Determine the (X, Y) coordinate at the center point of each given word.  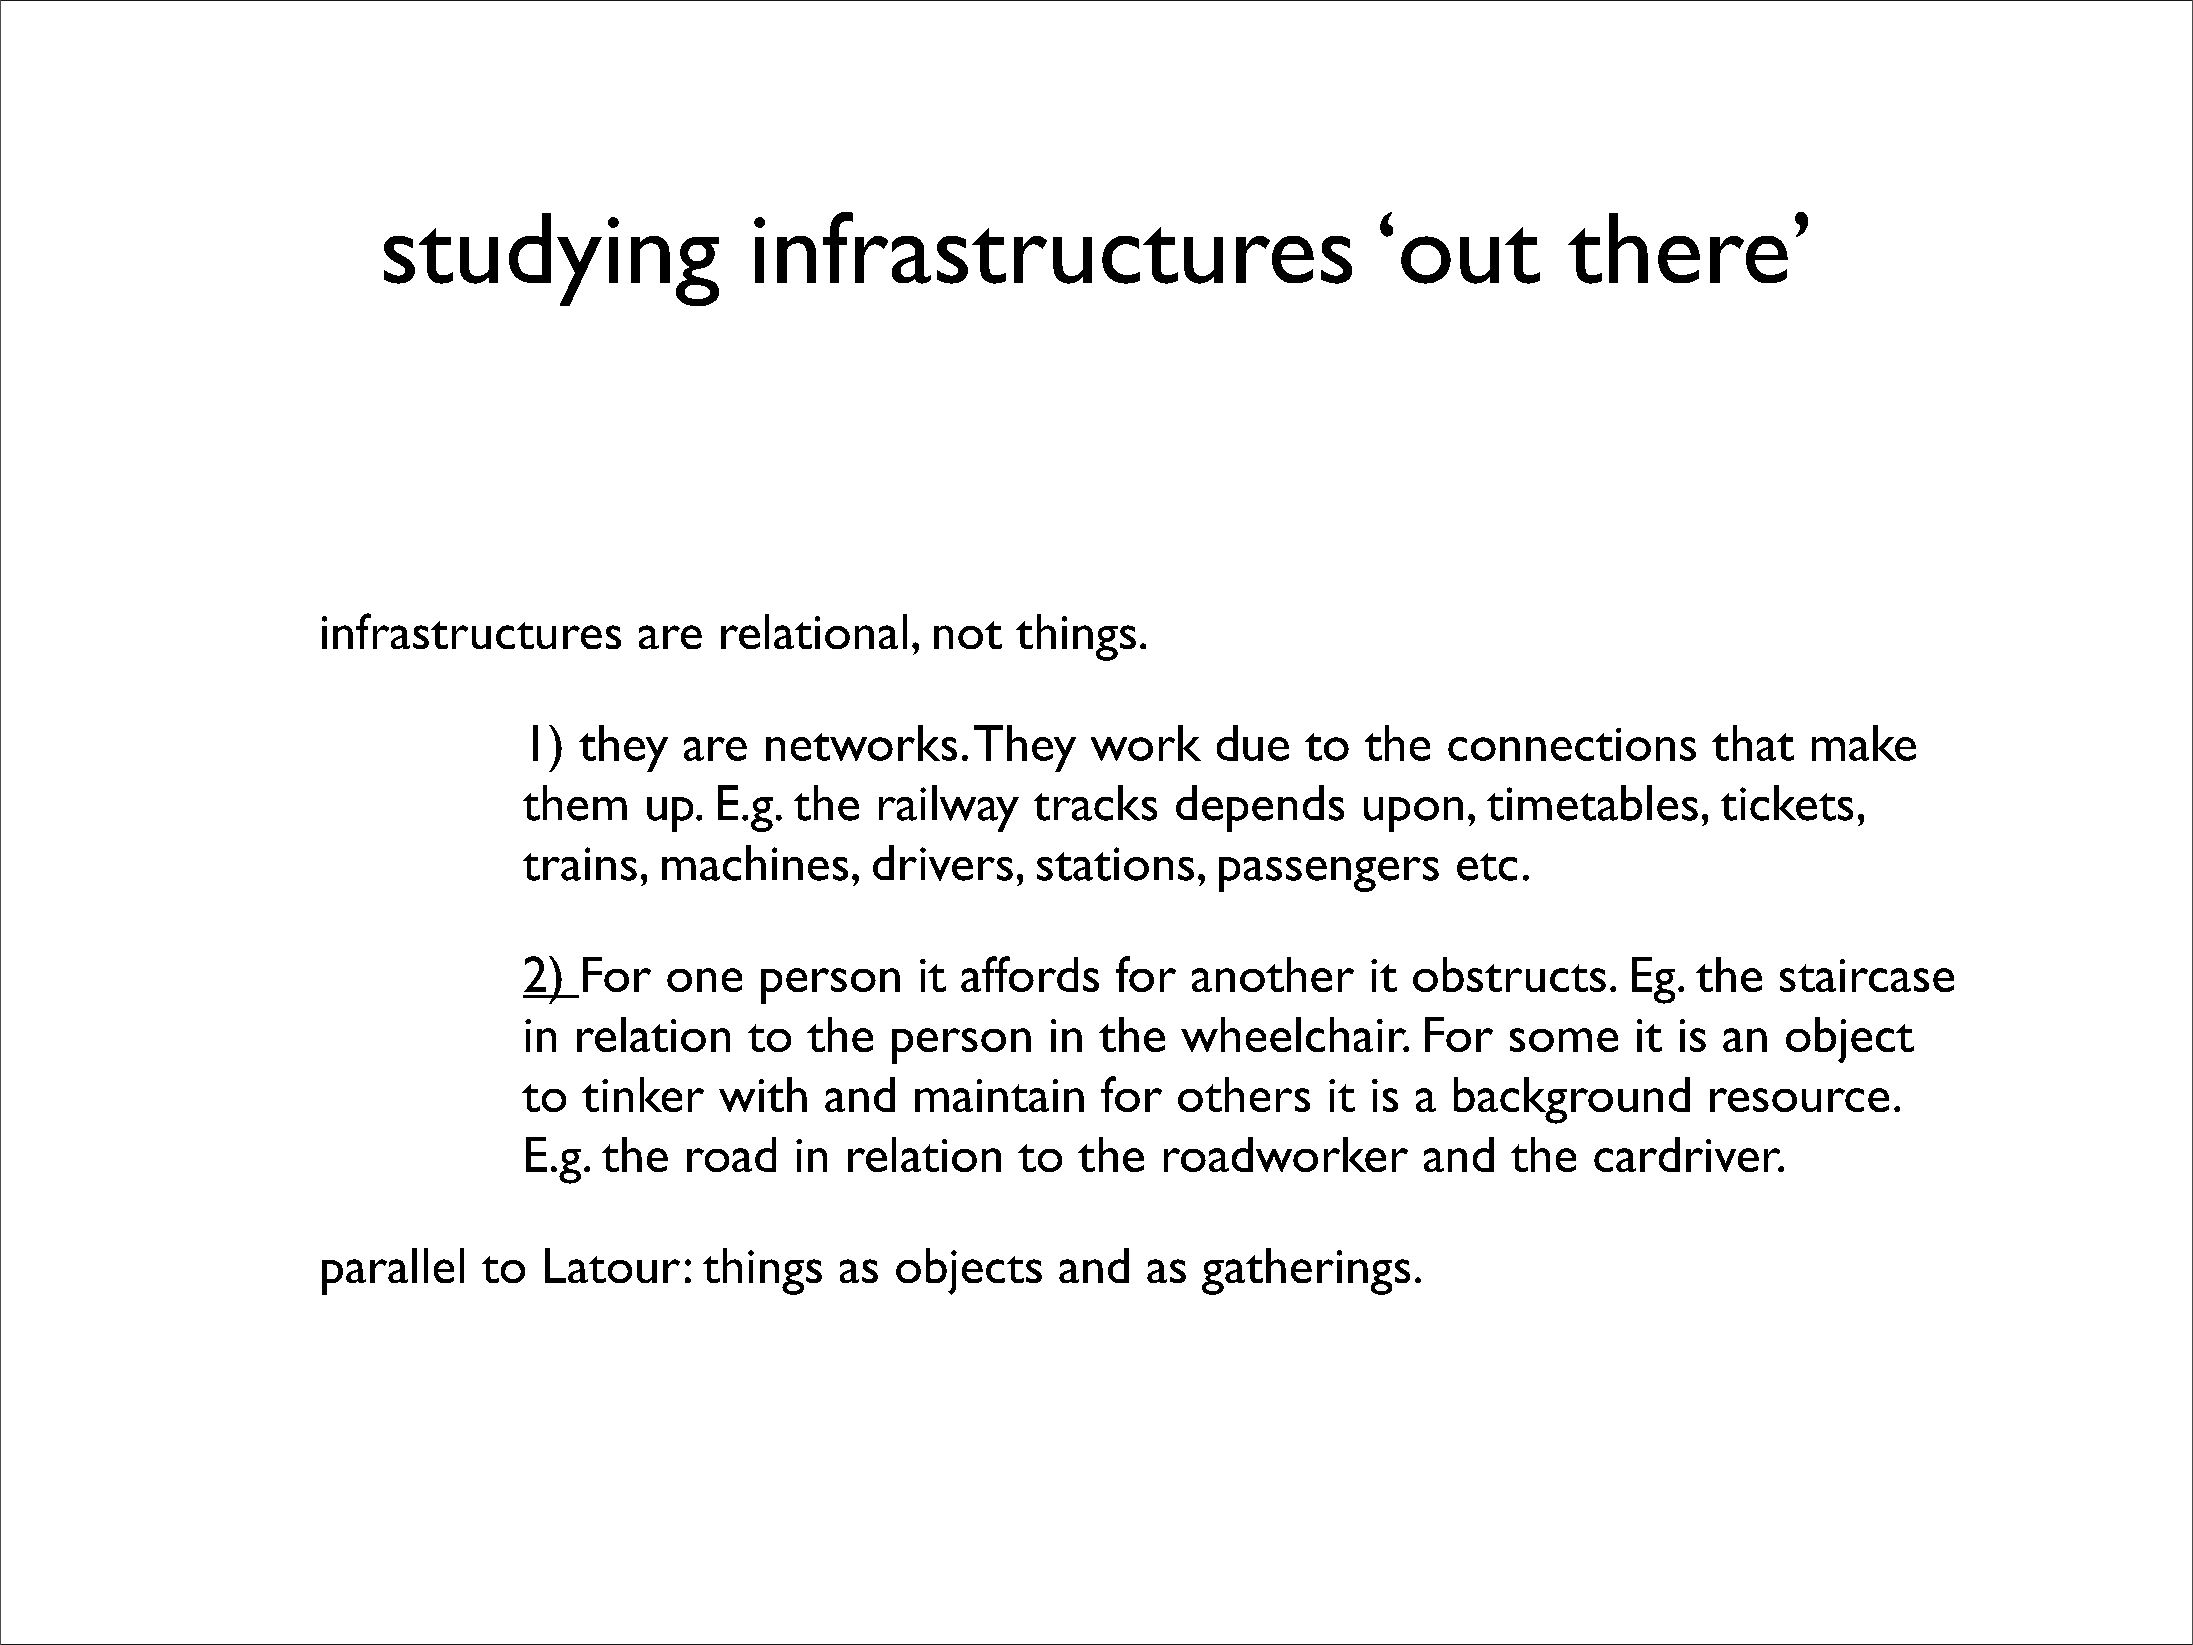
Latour (612, 1265)
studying (551, 259)
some (1564, 1040)
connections (1572, 744)
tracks (1095, 803)
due (1253, 743)
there (1678, 248)
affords (1030, 974)
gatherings (1306, 1271)
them (575, 803)
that (1753, 743)
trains (580, 864)
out (1470, 255)
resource (1799, 1100)
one (704, 980)
